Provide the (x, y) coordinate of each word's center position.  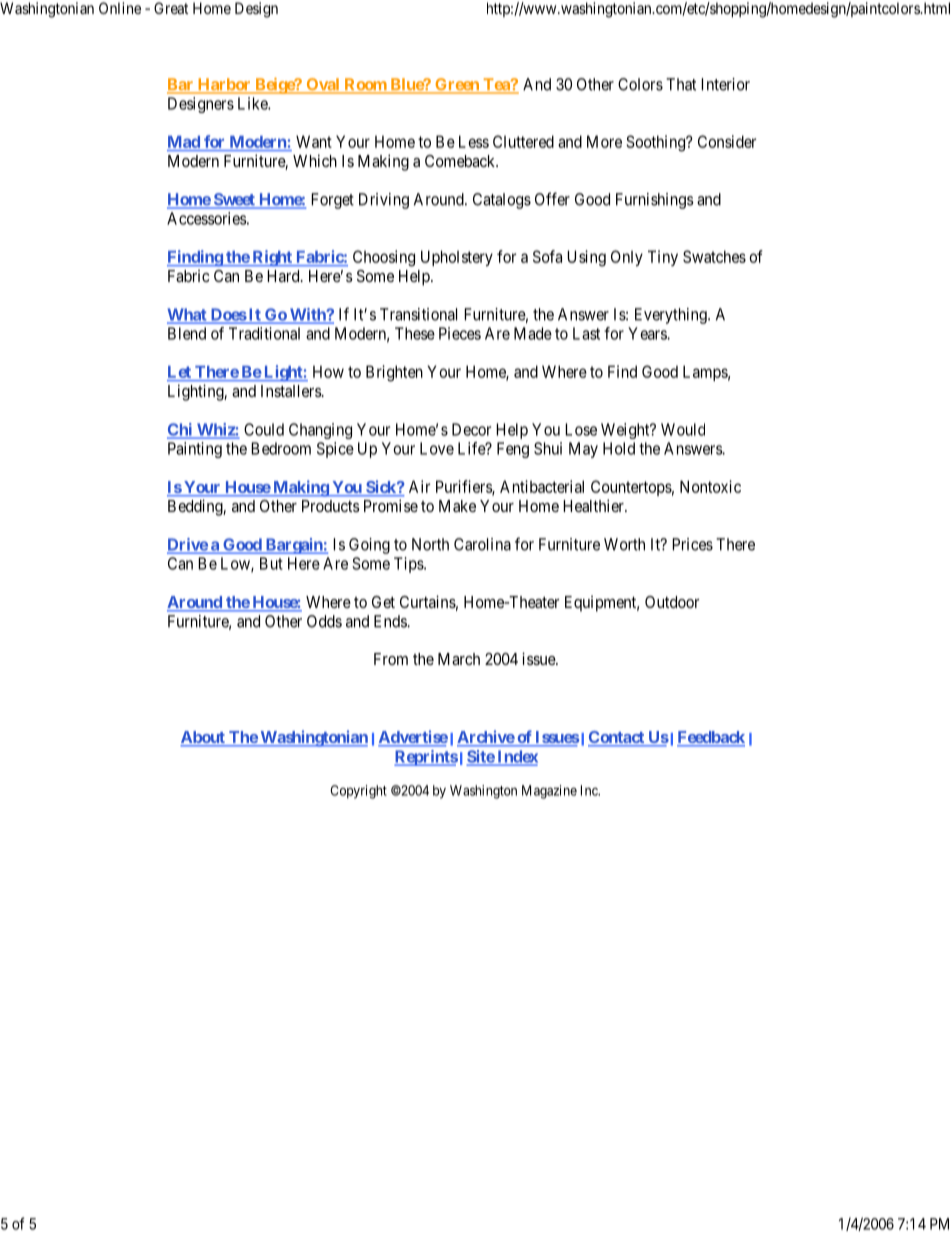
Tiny (663, 258)
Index (516, 757)
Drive (188, 545)
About (203, 738)
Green (457, 85)
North (430, 544)
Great (171, 8)
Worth (624, 544)
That (681, 84)
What (188, 315)
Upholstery (457, 258)
